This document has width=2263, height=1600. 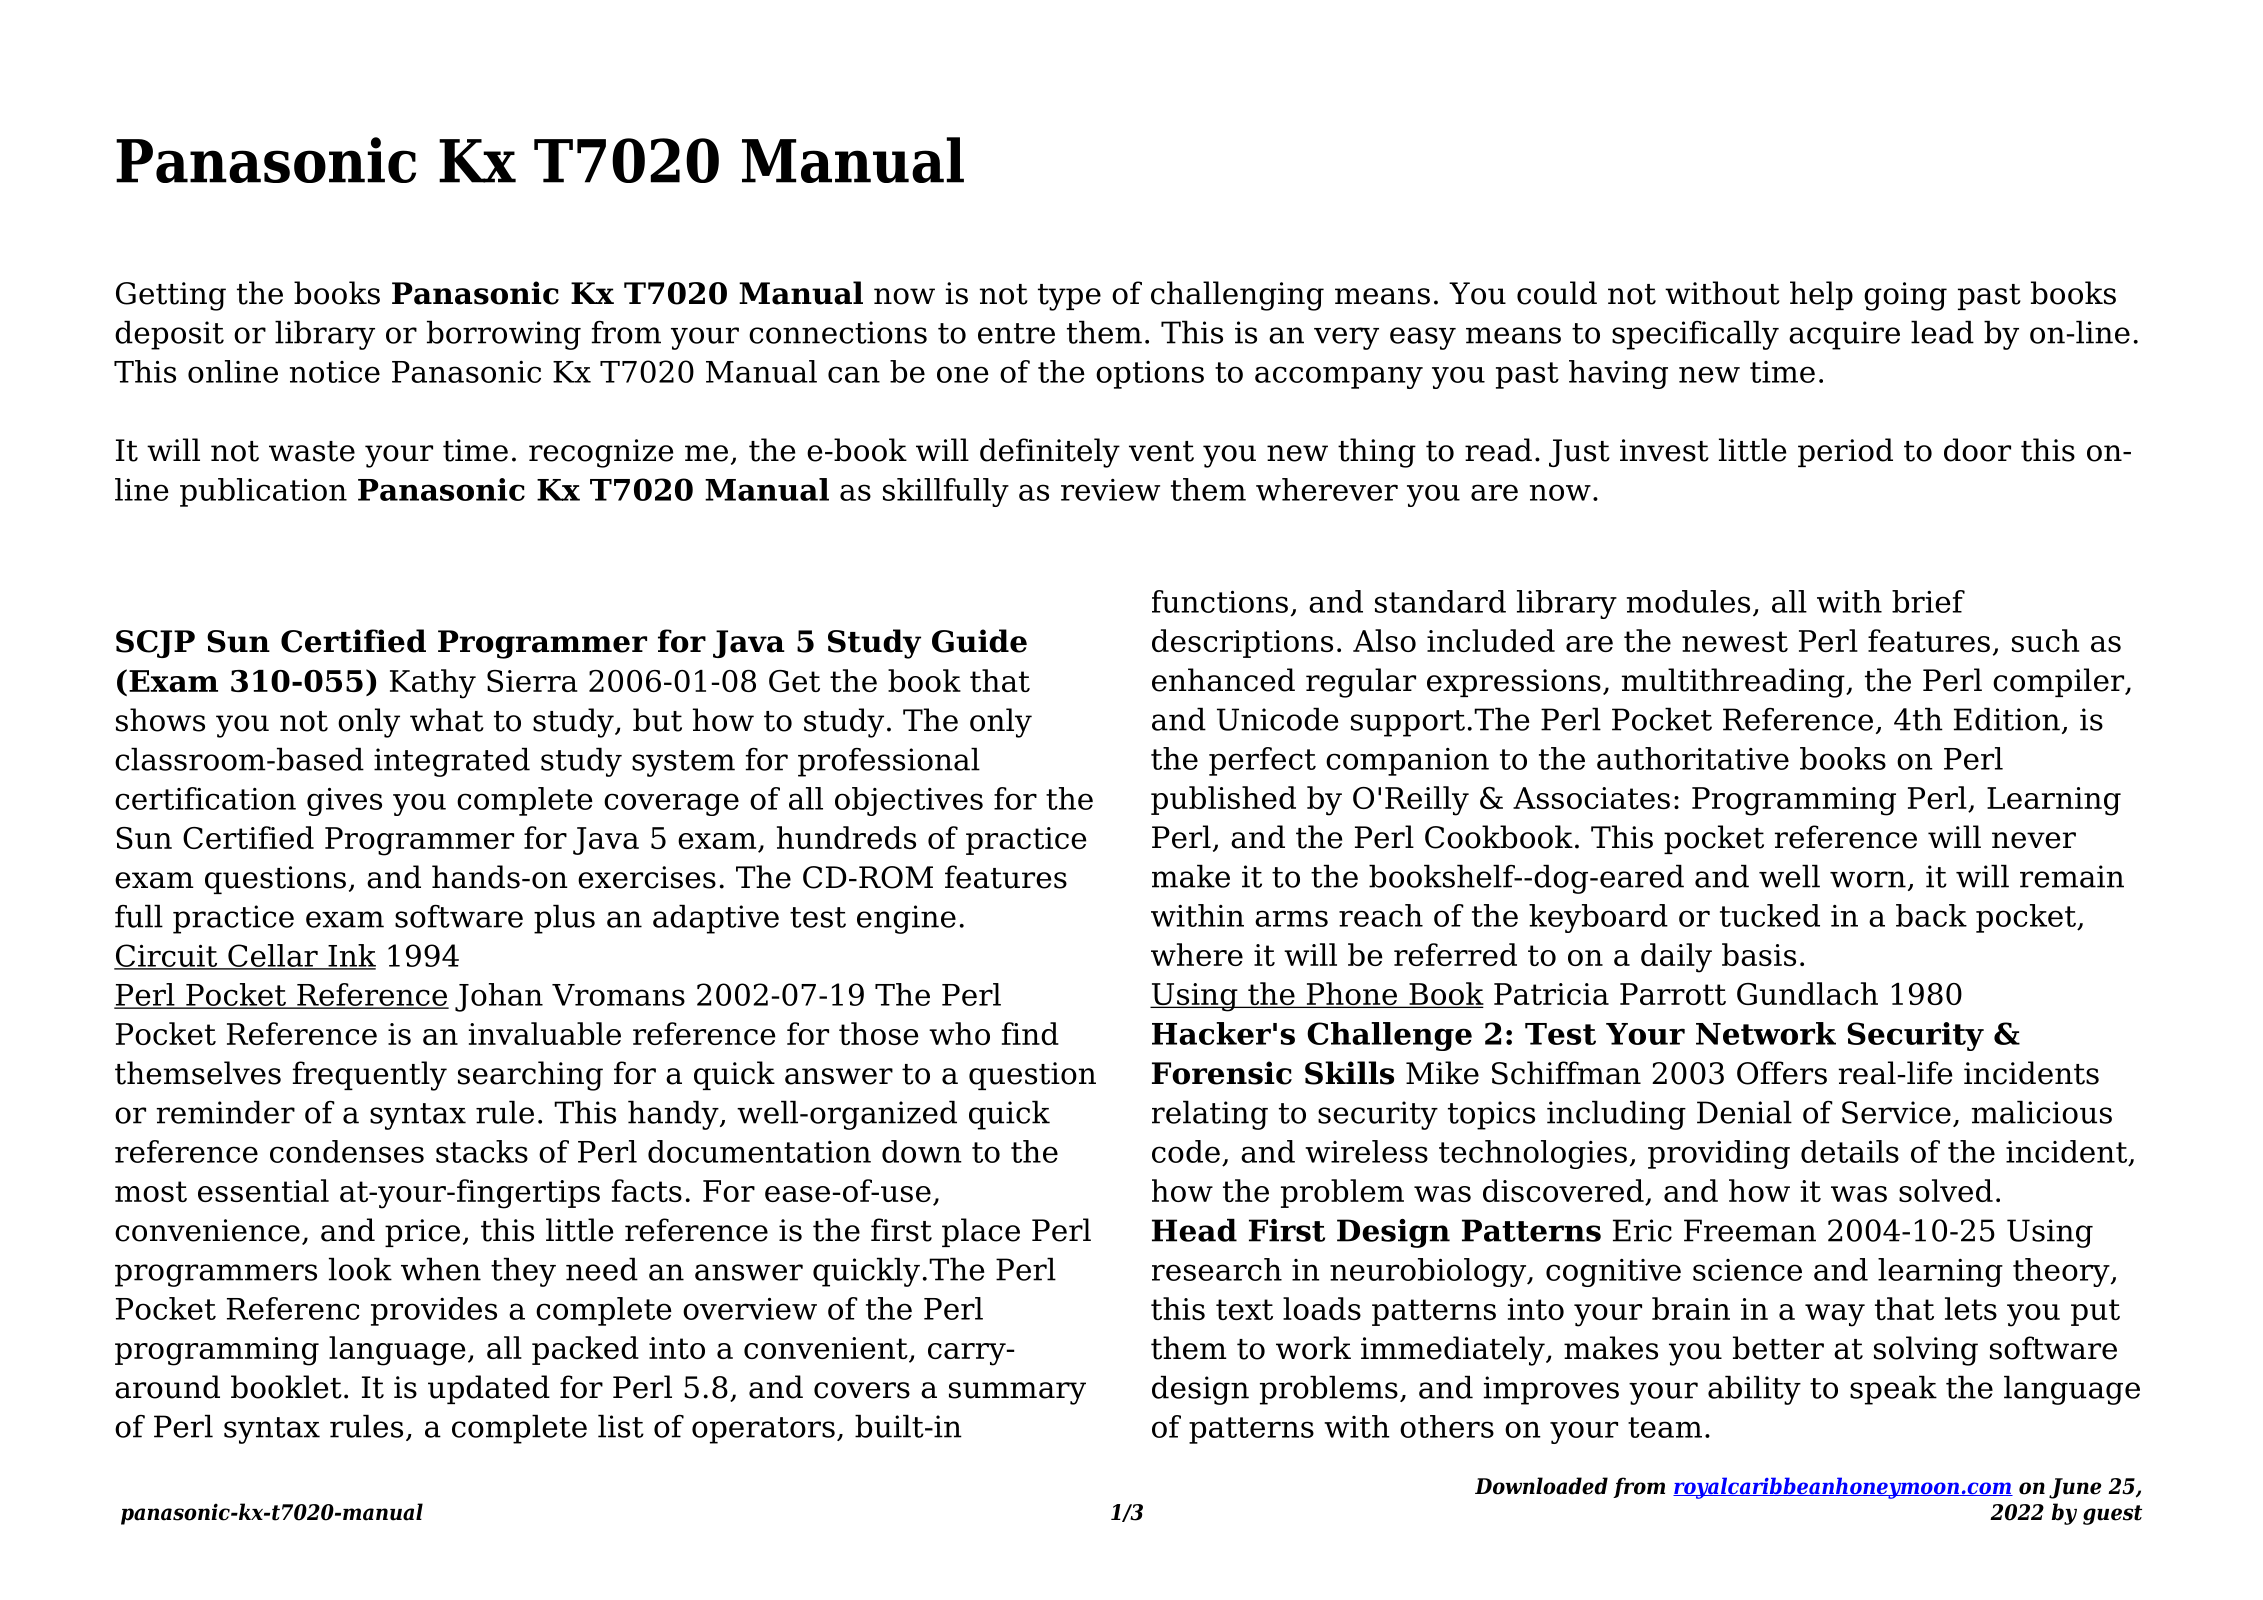 I want to click on list, so click(x=621, y=1426).
